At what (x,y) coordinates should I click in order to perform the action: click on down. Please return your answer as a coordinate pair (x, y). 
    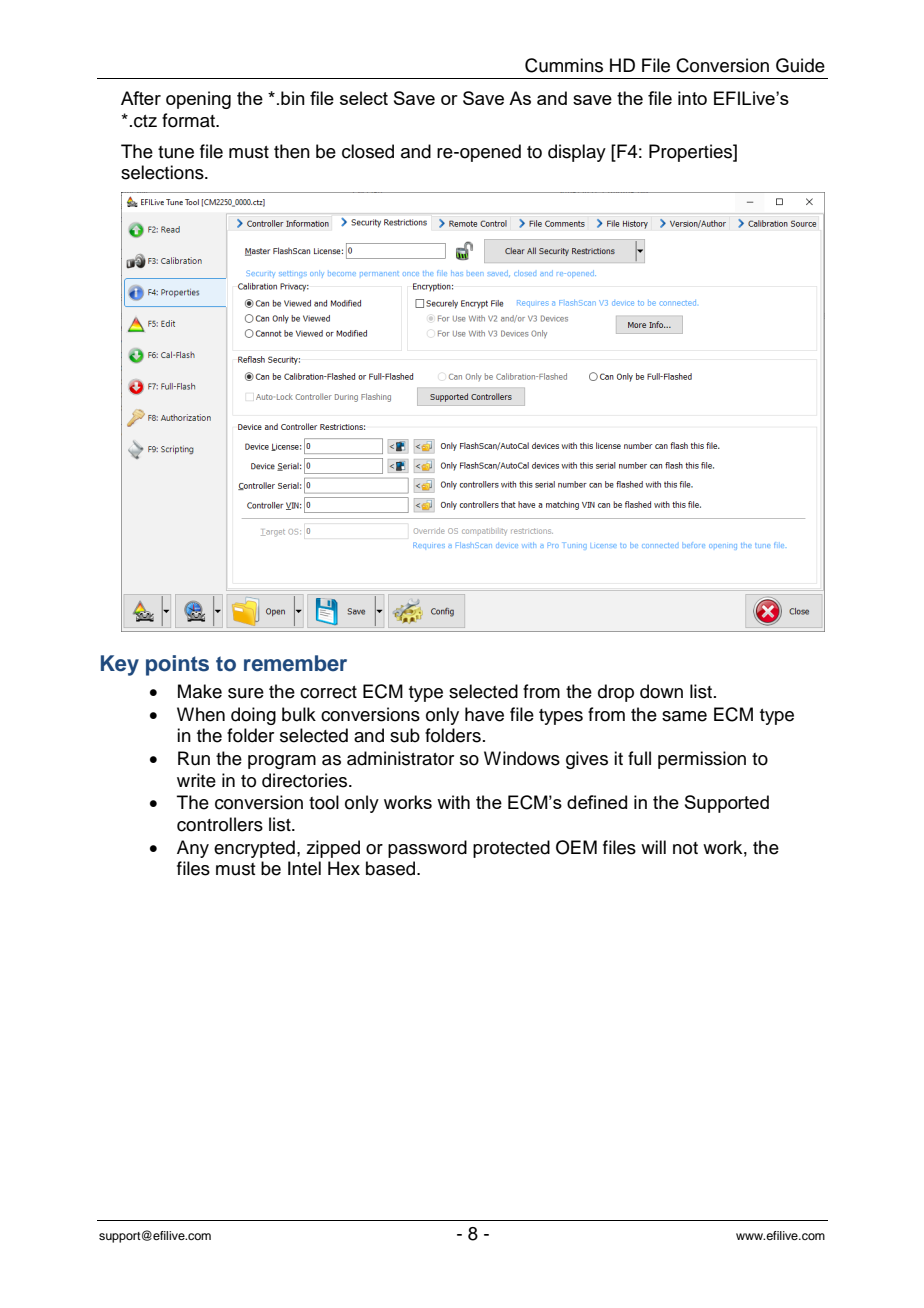
    Looking at the image, I should click on (661, 691).
